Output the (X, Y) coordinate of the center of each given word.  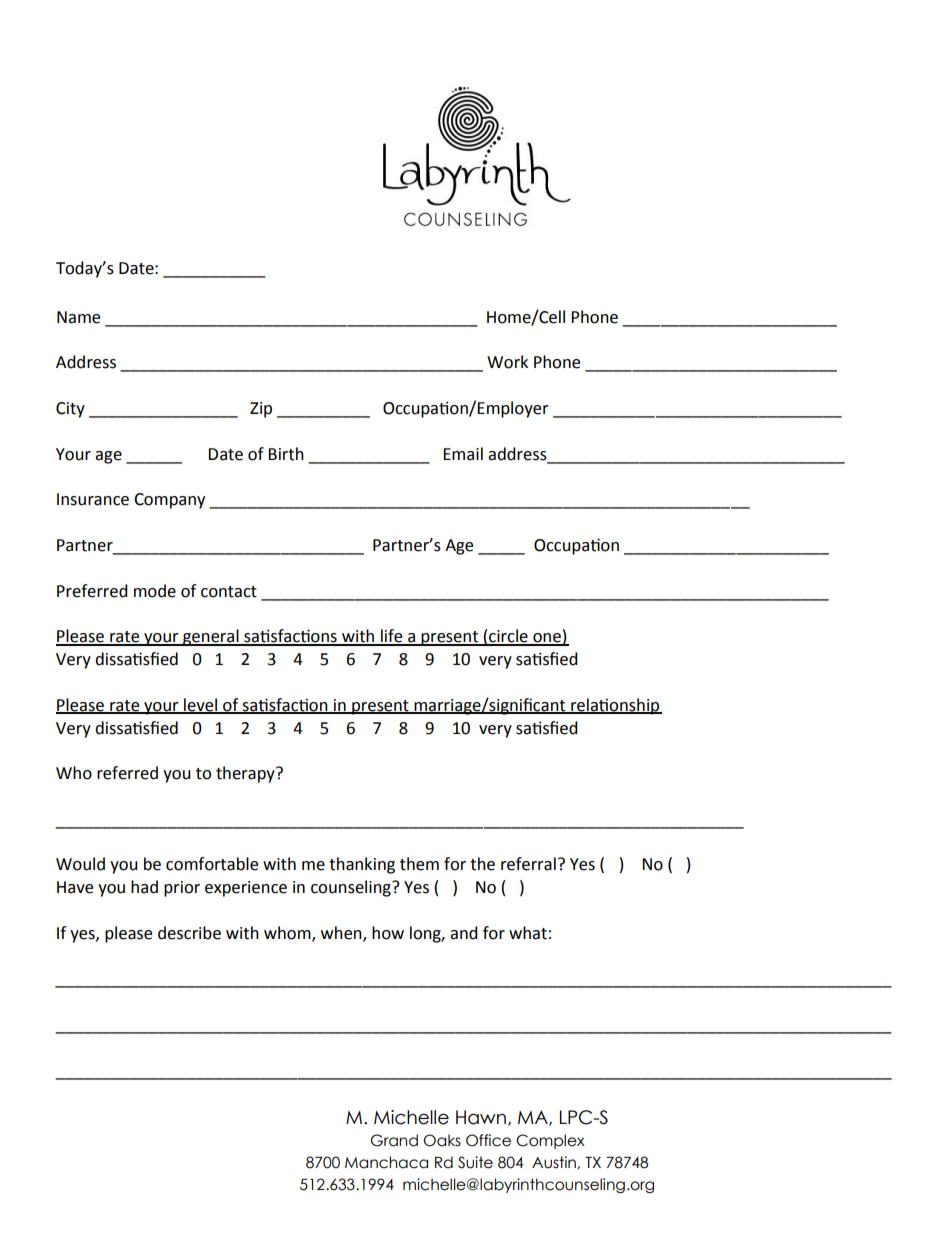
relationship (615, 706)
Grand (394, 1140)
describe (189, 933)
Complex (550, 1141)
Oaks (442, 1140)
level (201, 705)
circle (508, 637)
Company (169, 501)
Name (78, 317)
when (342, 933)
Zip (261, 410)
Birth (286, 454)
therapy (246, 774)
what (528, 933)
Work (507, 362)
